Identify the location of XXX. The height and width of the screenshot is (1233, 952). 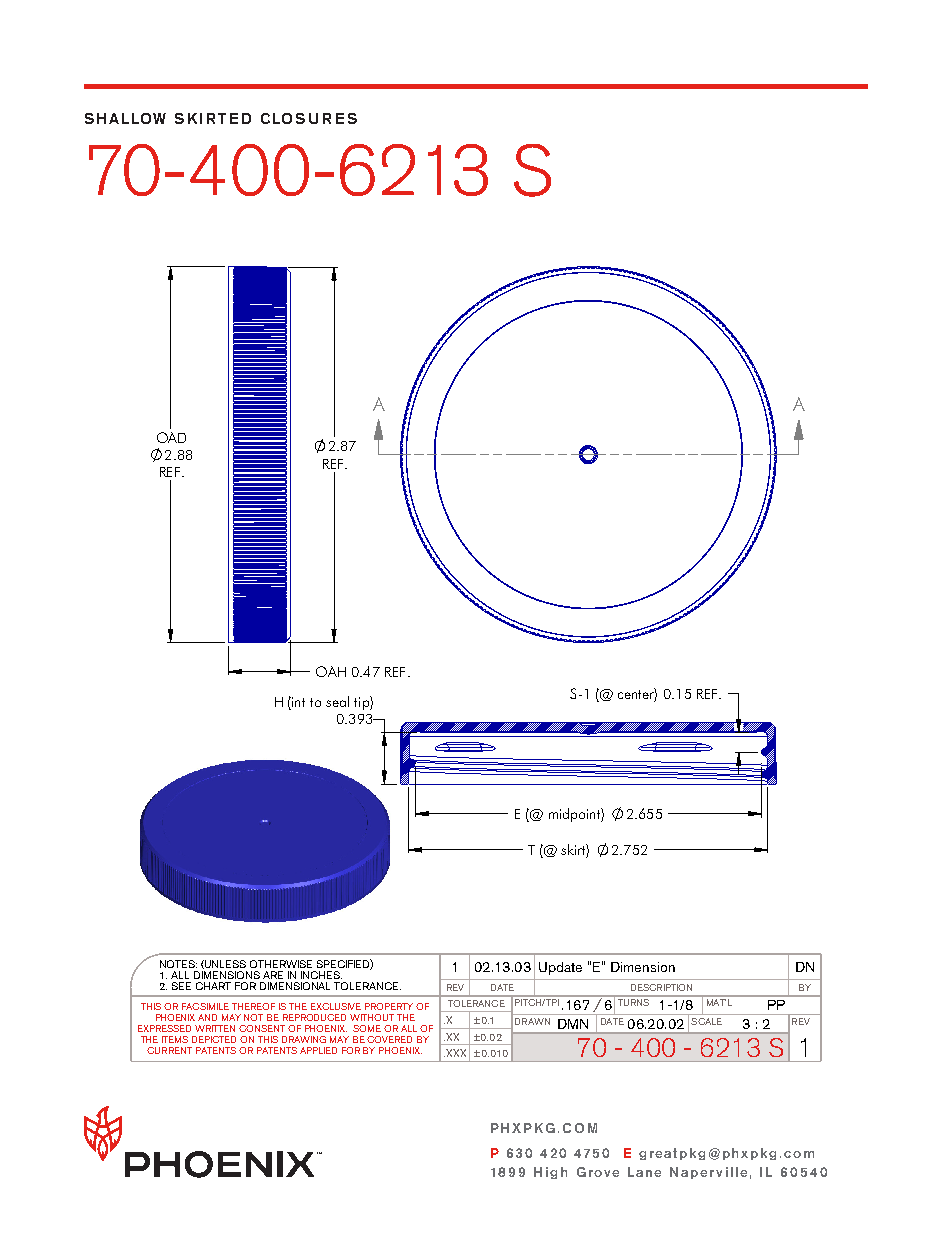
(455, 1053).
